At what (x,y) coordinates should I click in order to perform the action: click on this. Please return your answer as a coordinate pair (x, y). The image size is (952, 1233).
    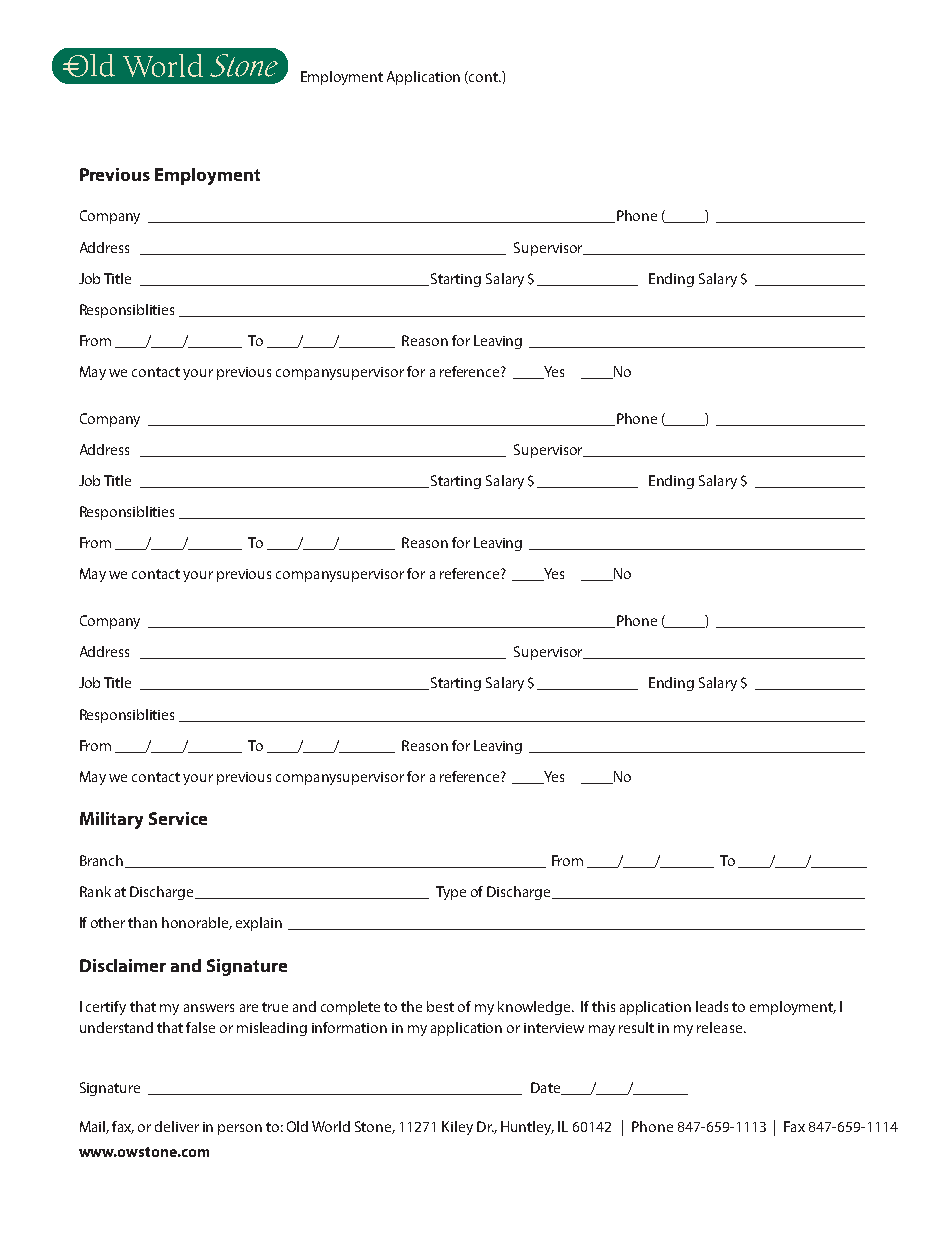
    Looking at the image, I should click on (603, 1006).
